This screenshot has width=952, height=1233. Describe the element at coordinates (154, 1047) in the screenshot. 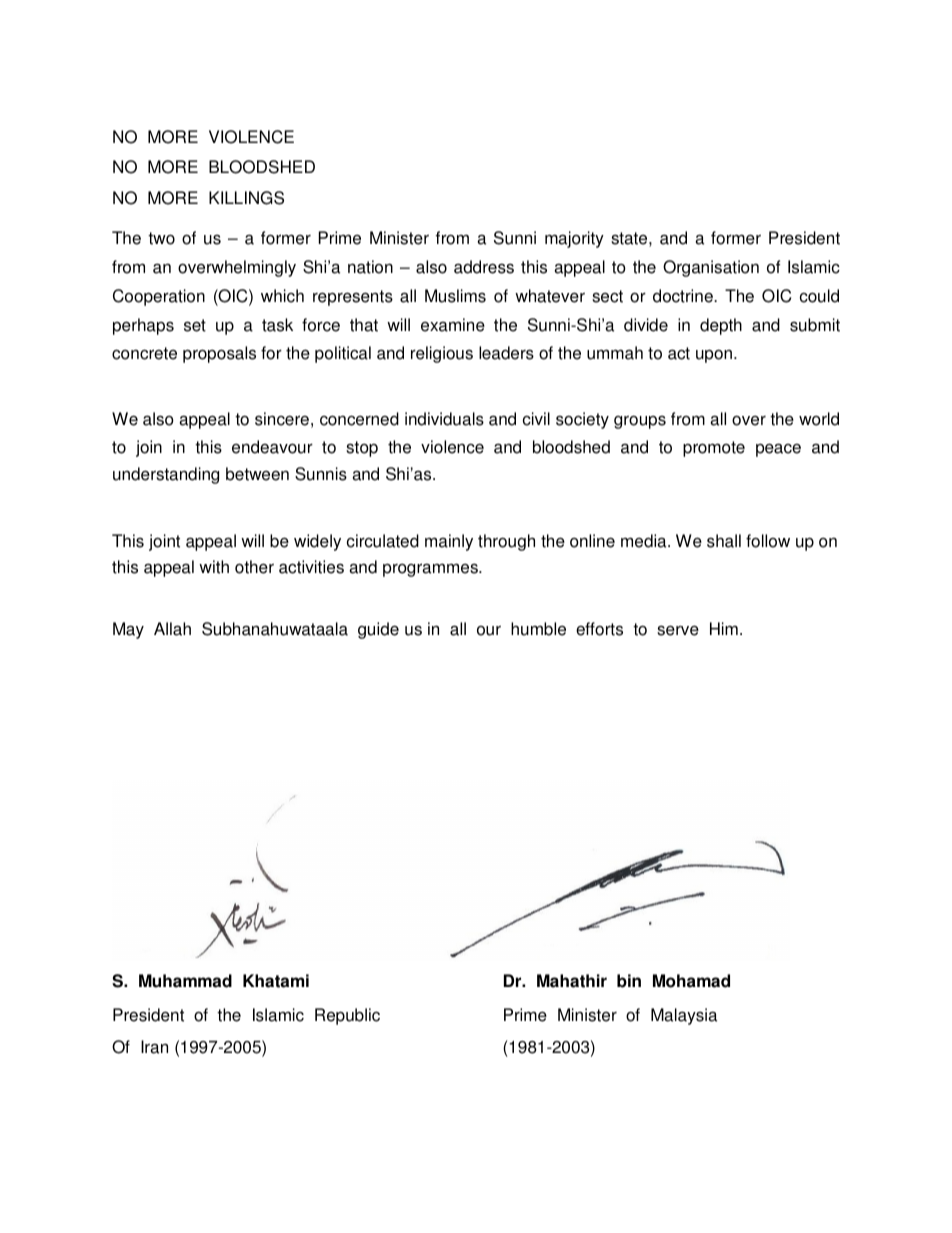

I see `Iran` at that location.
